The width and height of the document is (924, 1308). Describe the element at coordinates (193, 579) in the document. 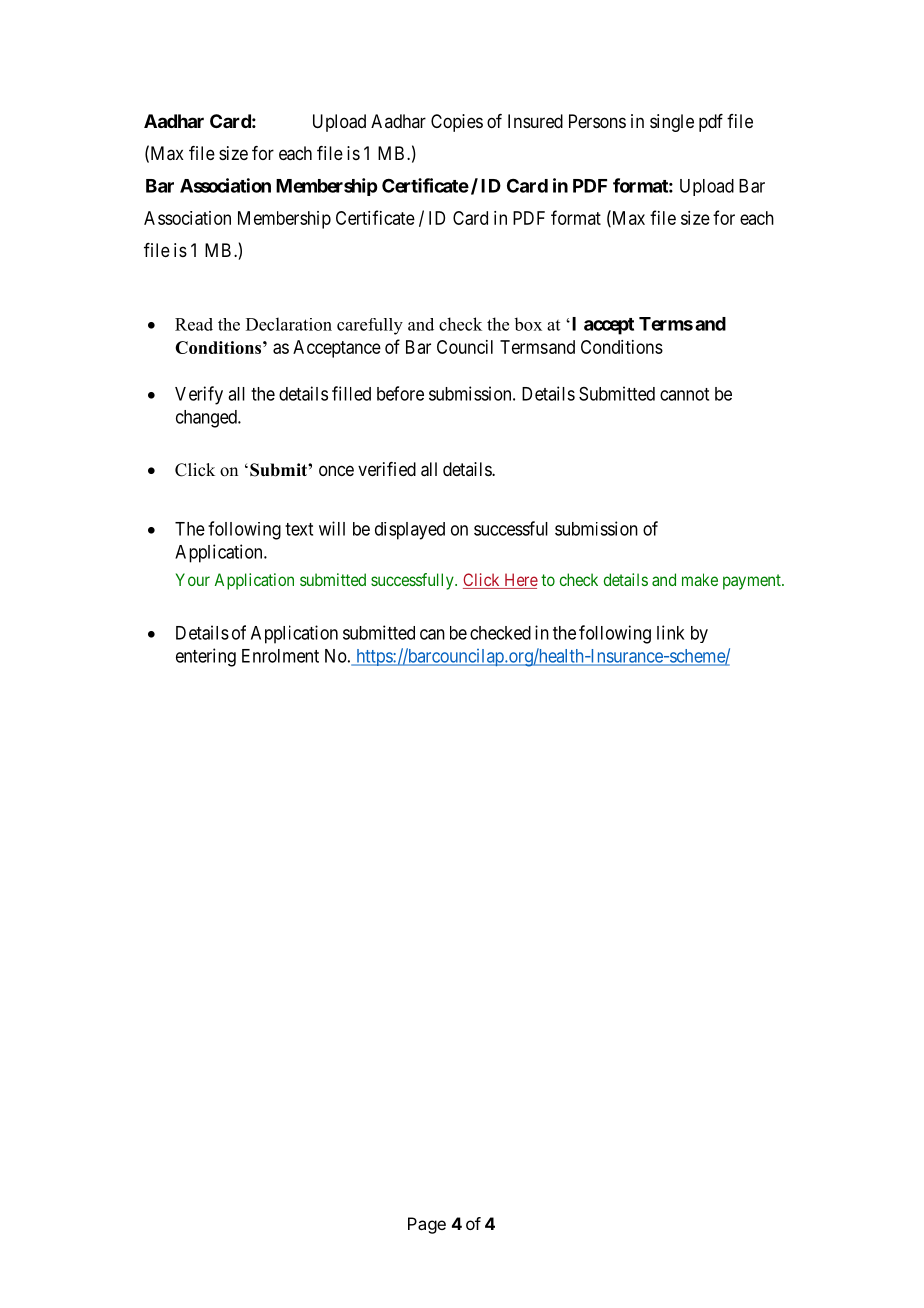

I see `Your` at that location.
